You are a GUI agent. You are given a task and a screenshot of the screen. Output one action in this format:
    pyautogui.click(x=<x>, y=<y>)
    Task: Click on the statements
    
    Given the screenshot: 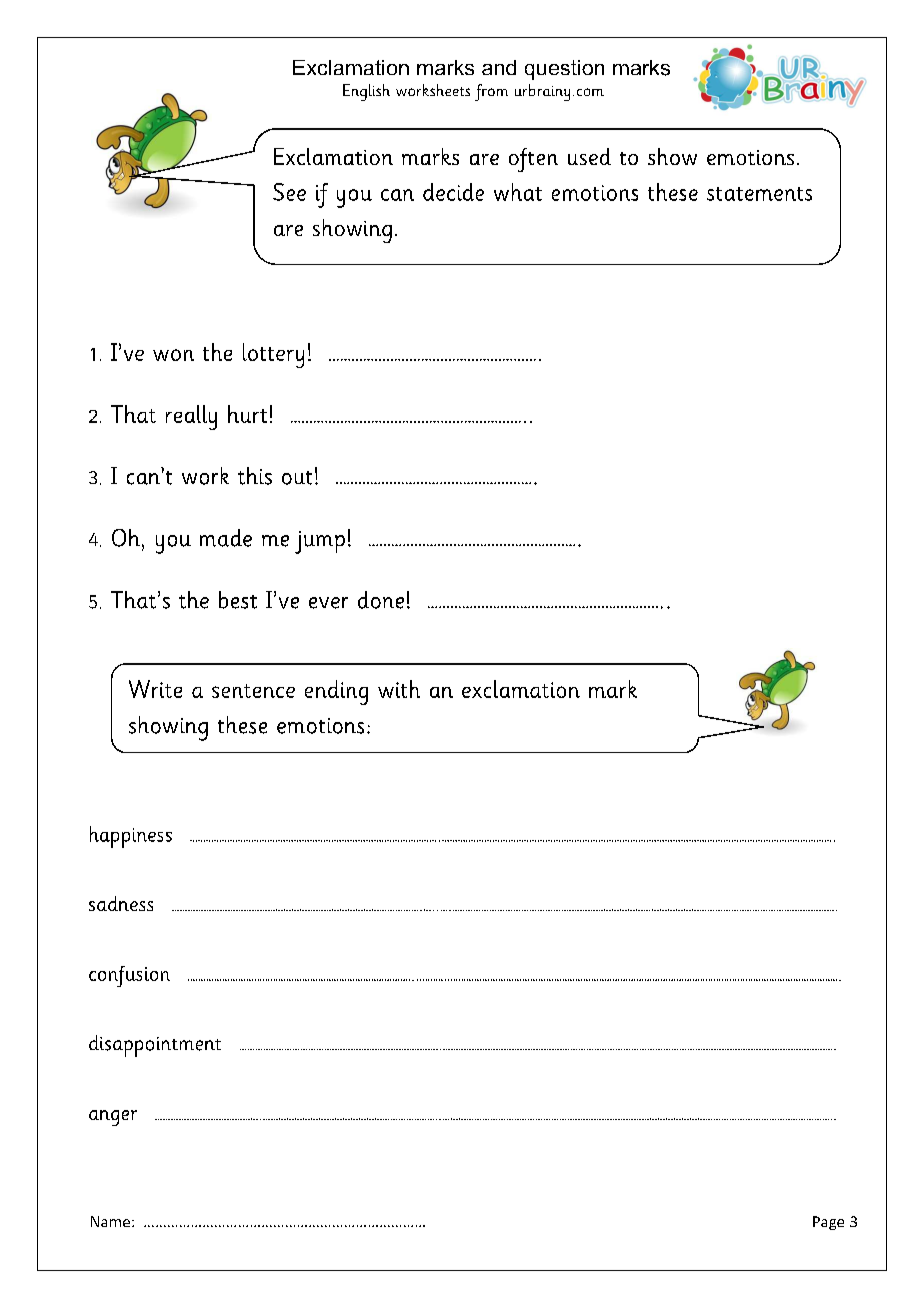 What is the action you would take?
    pyautogui.click(x=759, y=194)
